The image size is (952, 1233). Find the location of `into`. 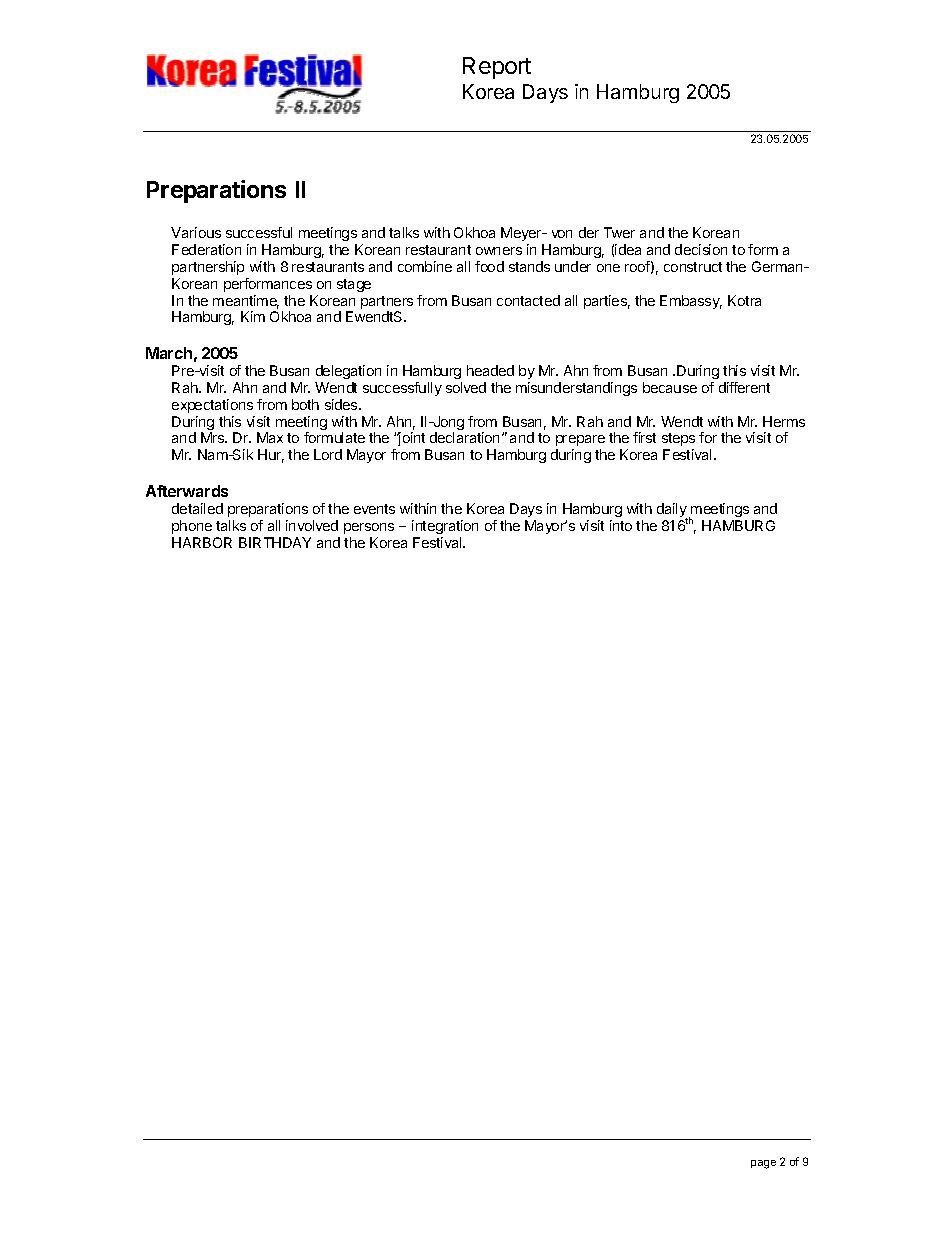

into is located at coordinates (621, 525).
